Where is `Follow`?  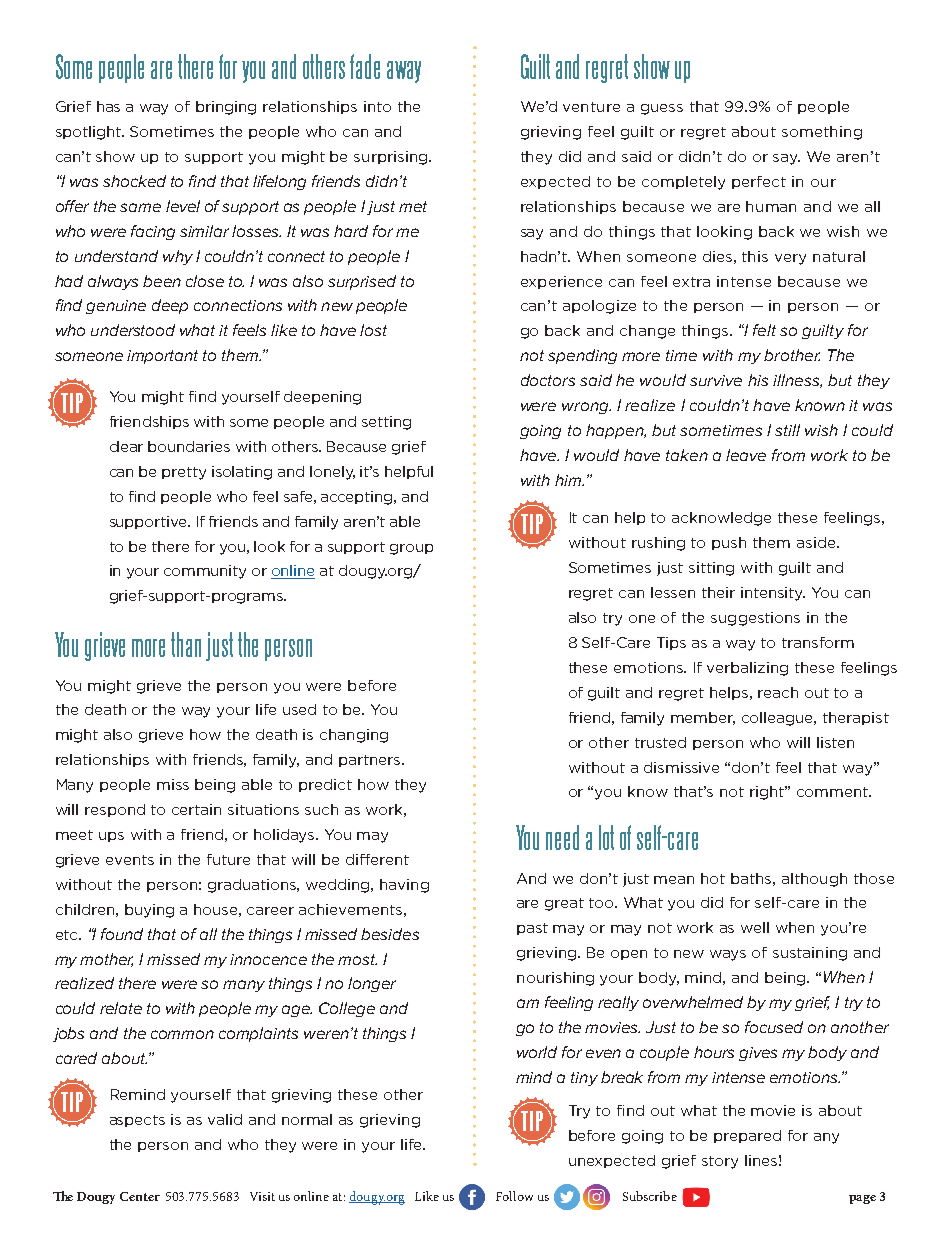
Follow is located at coordinates (514, 1196).
